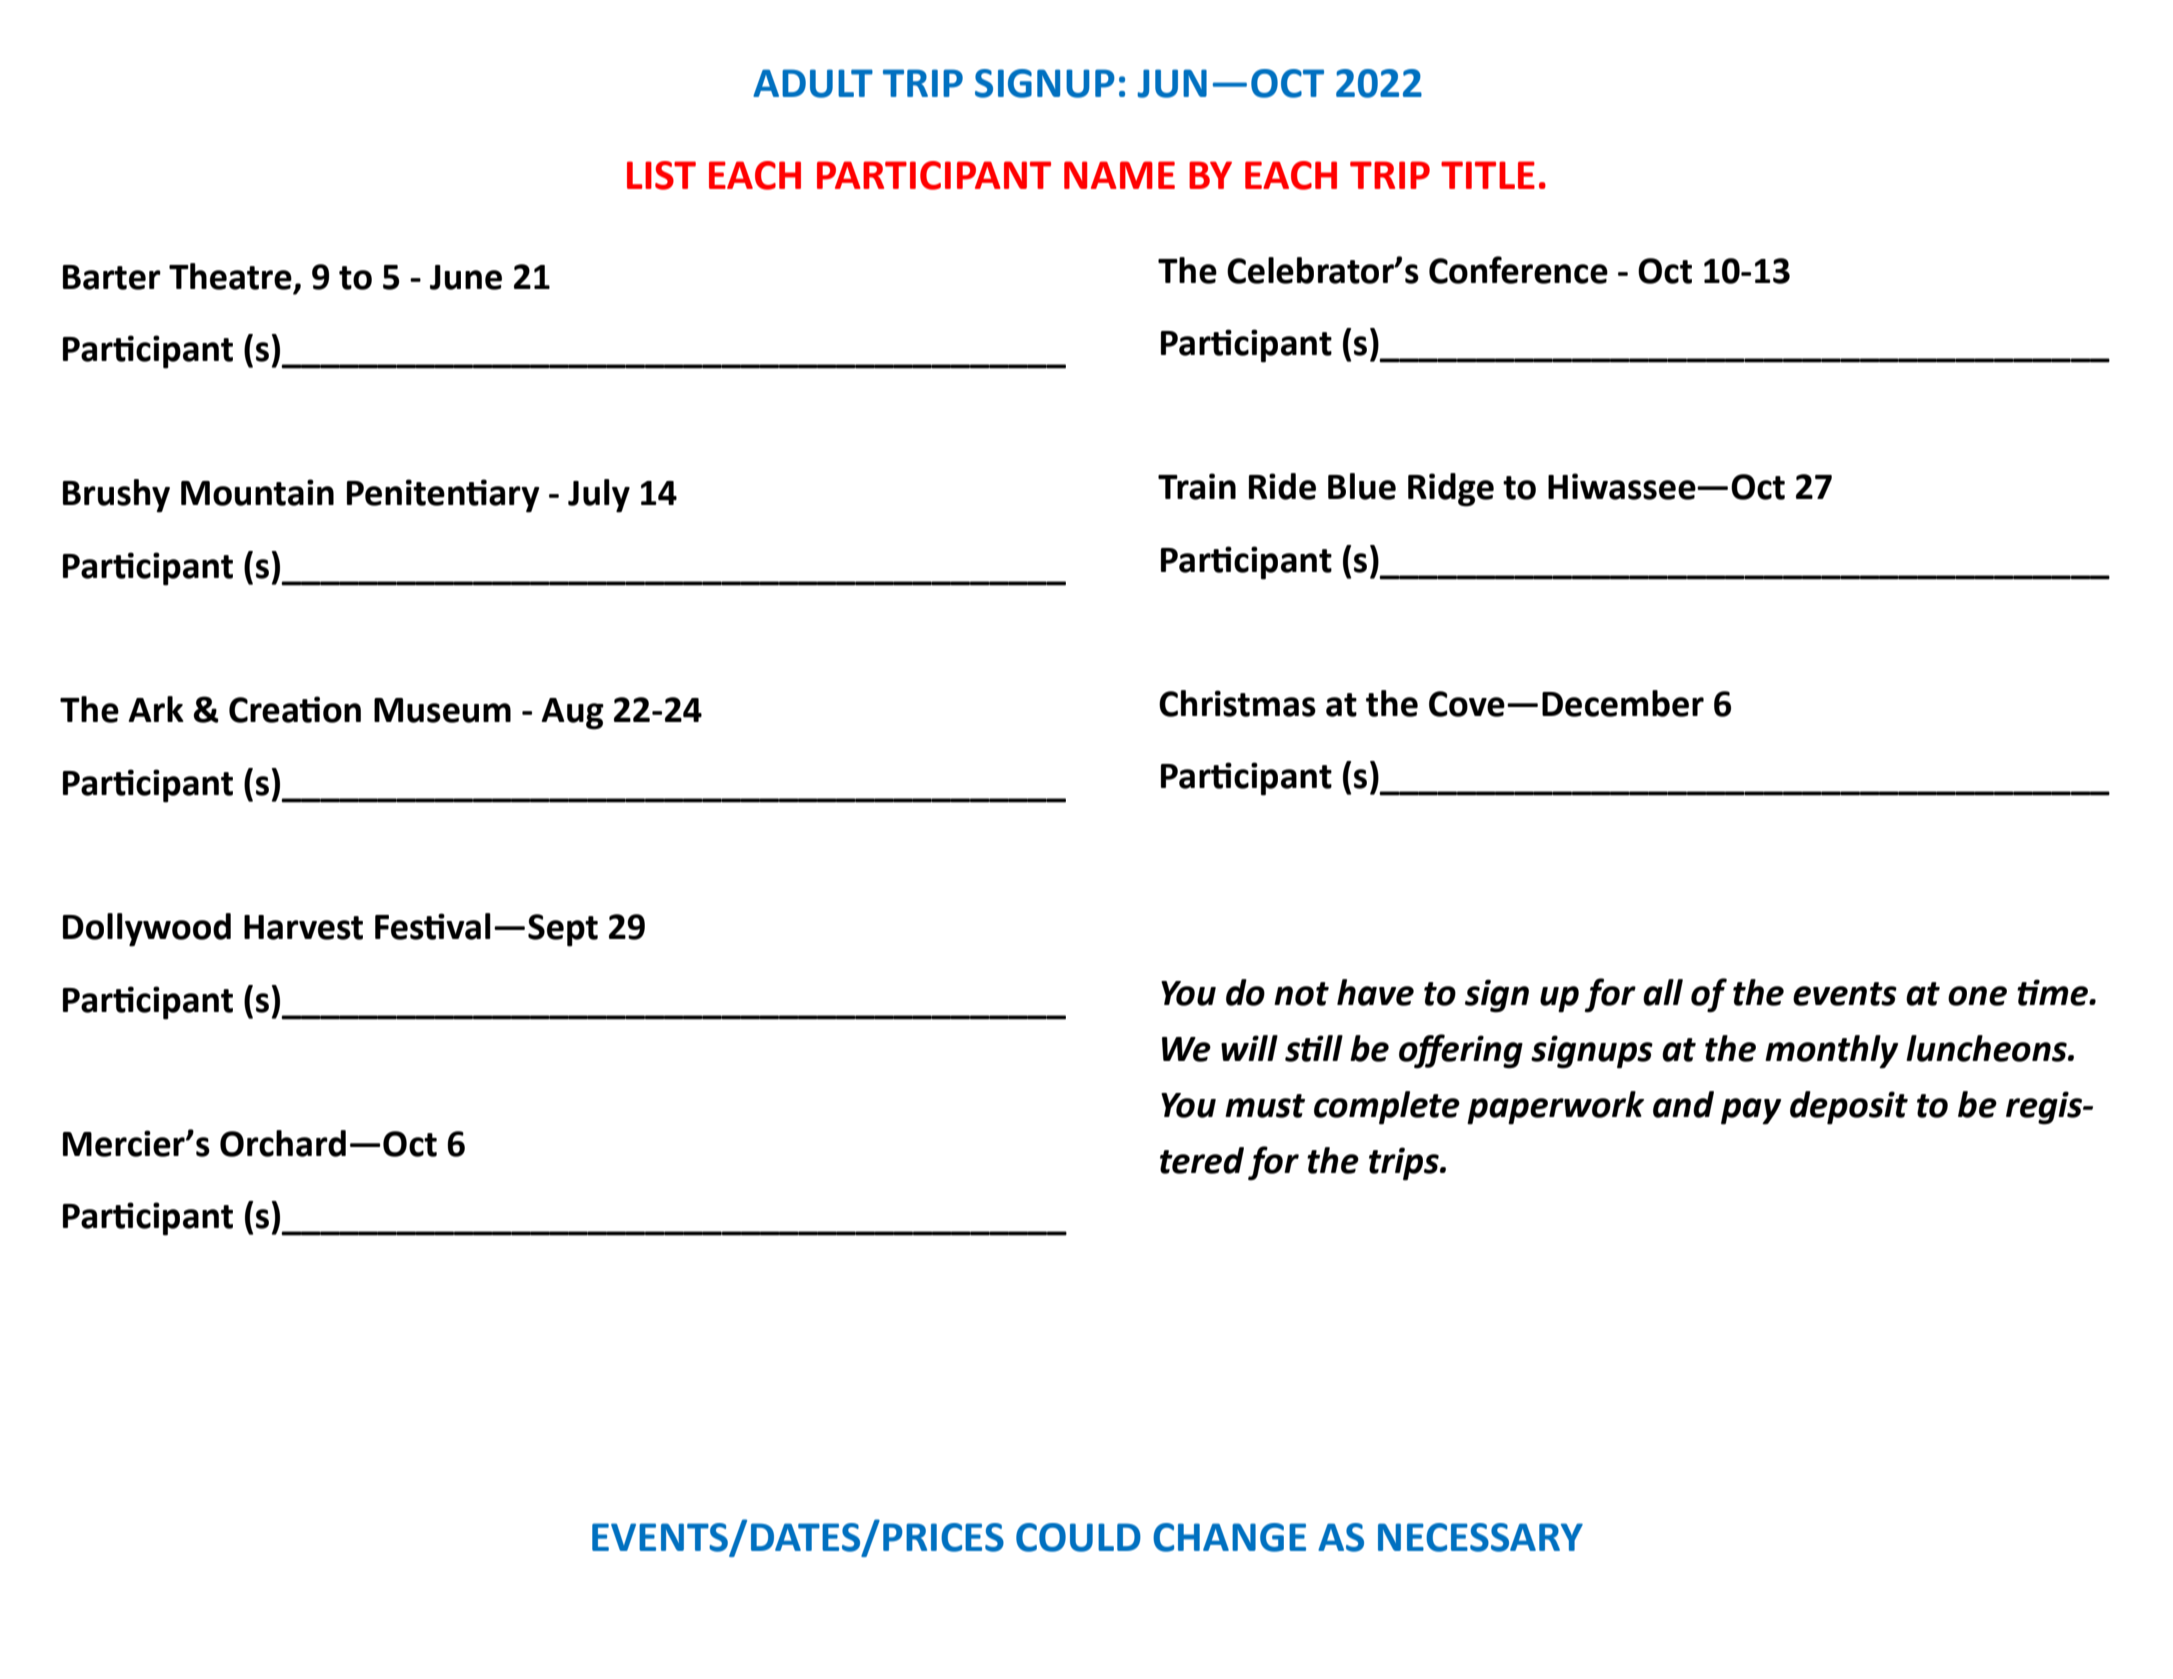  What do you see at coordinates (1663, 992) in the screenshot?
I see `all` at bounding box center [1663, 992].
